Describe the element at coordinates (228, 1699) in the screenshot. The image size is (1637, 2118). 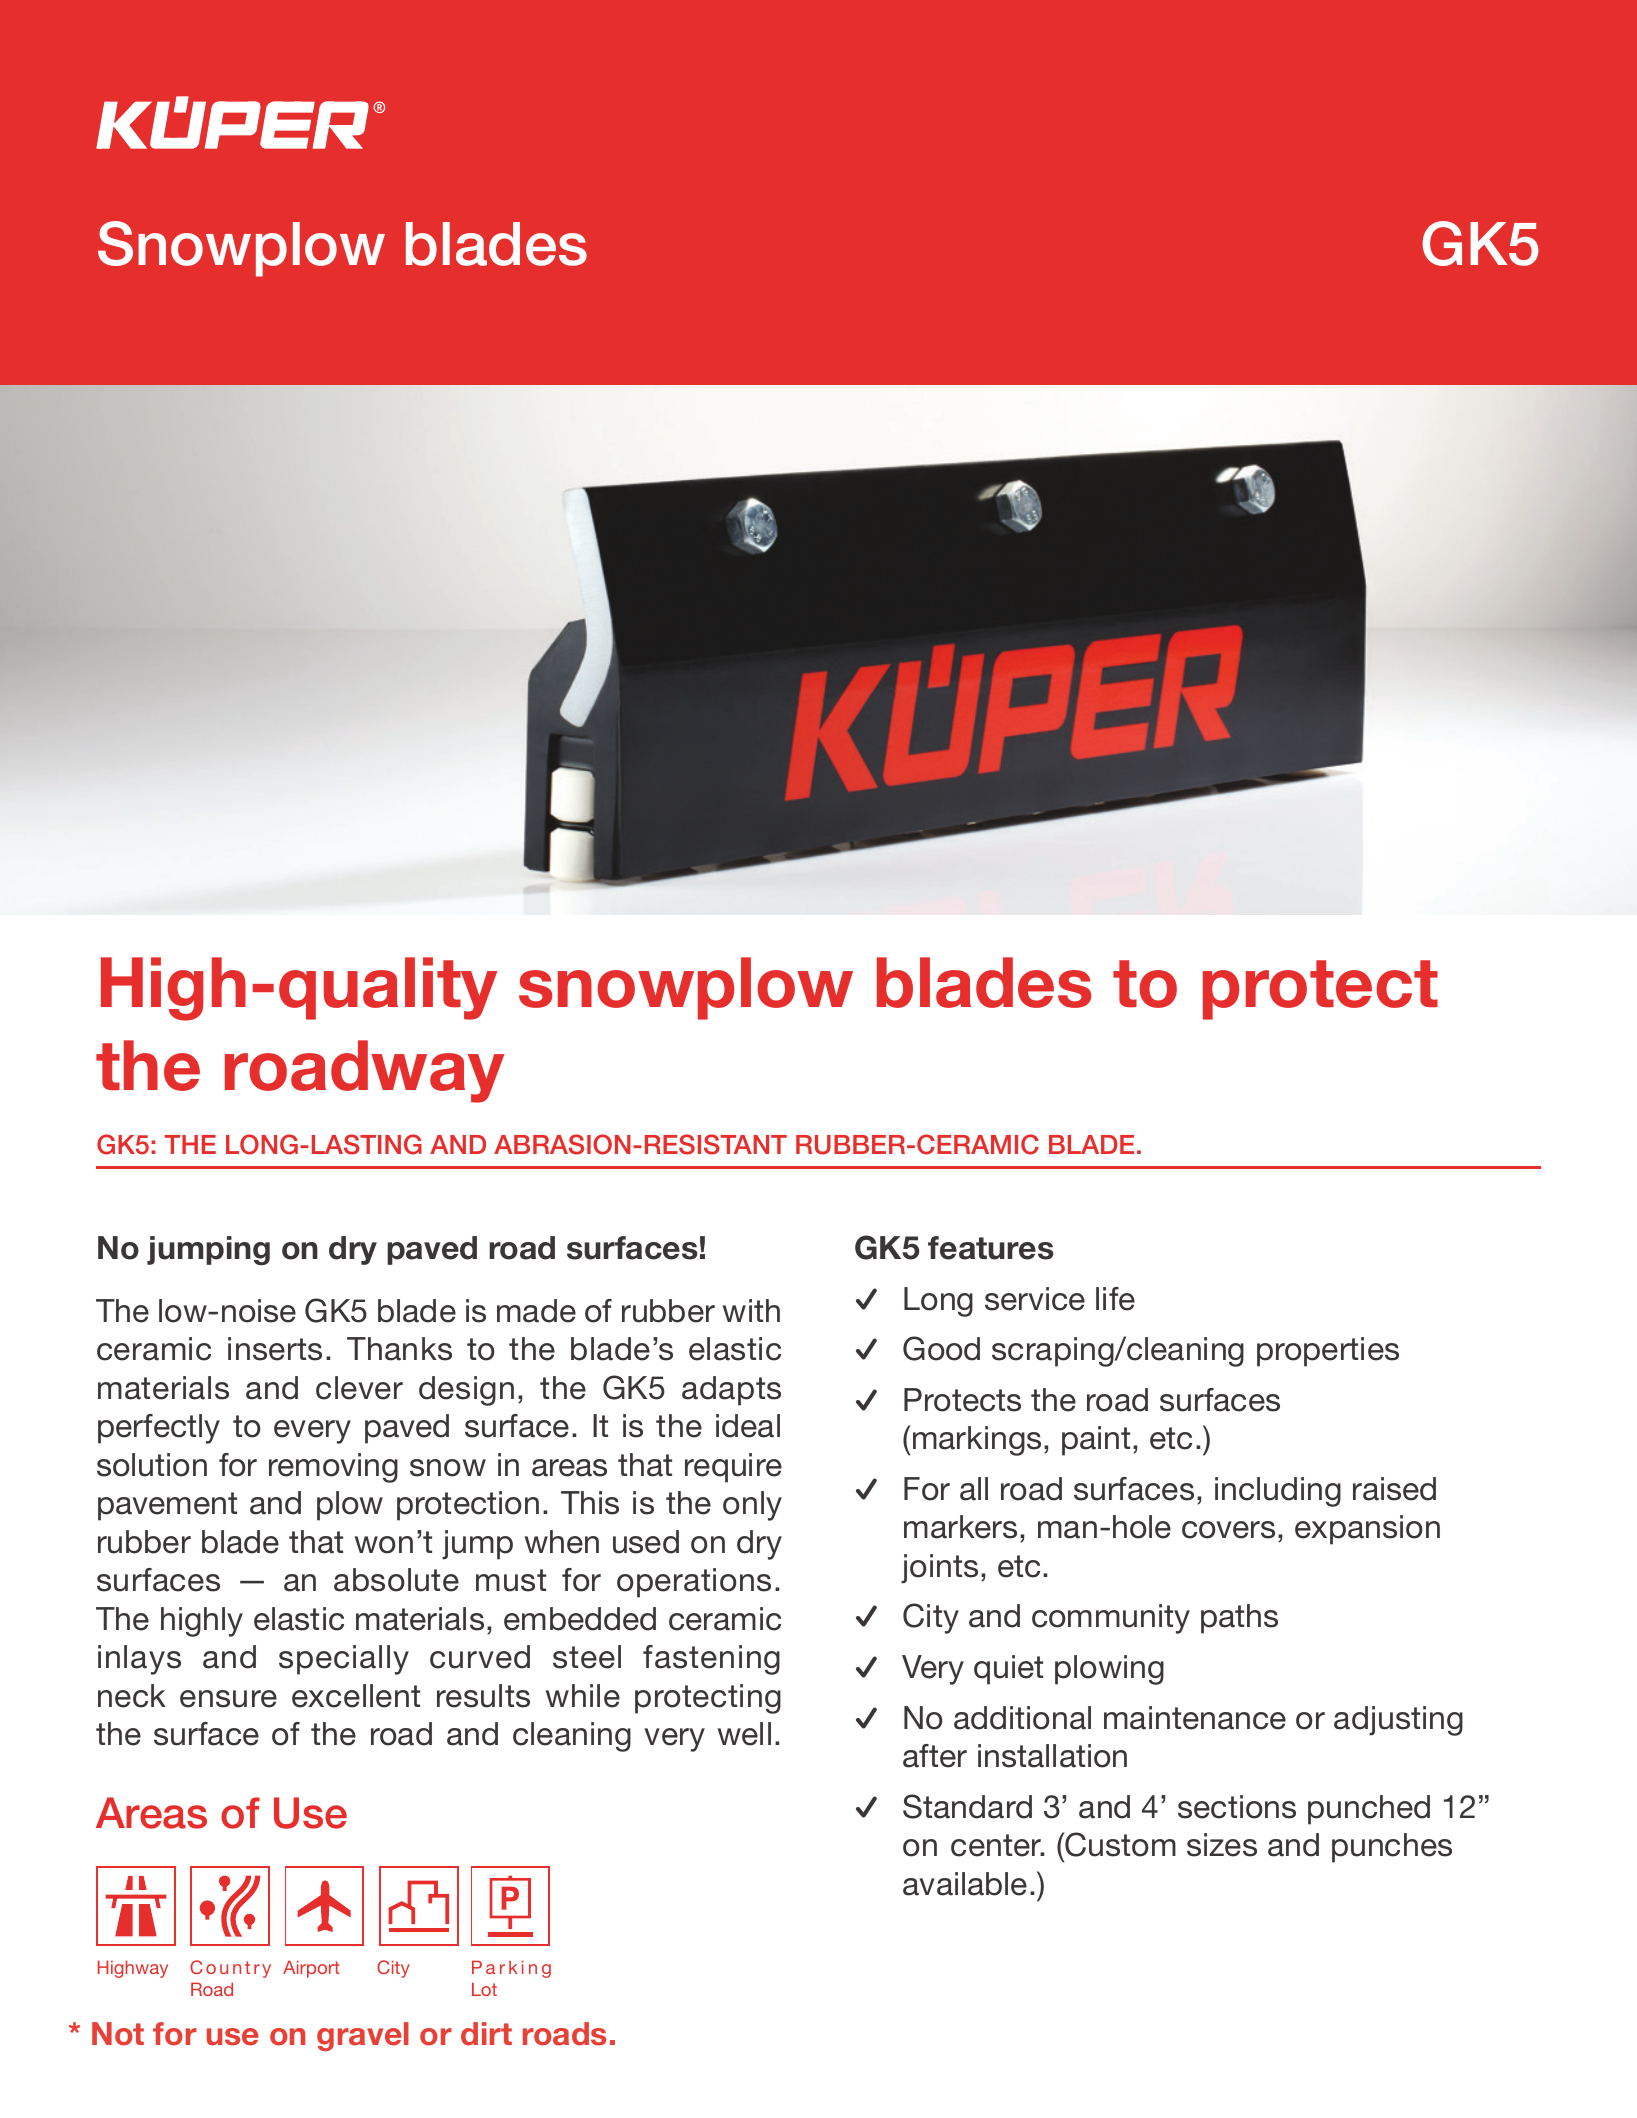
I see `ensure` at that location.
